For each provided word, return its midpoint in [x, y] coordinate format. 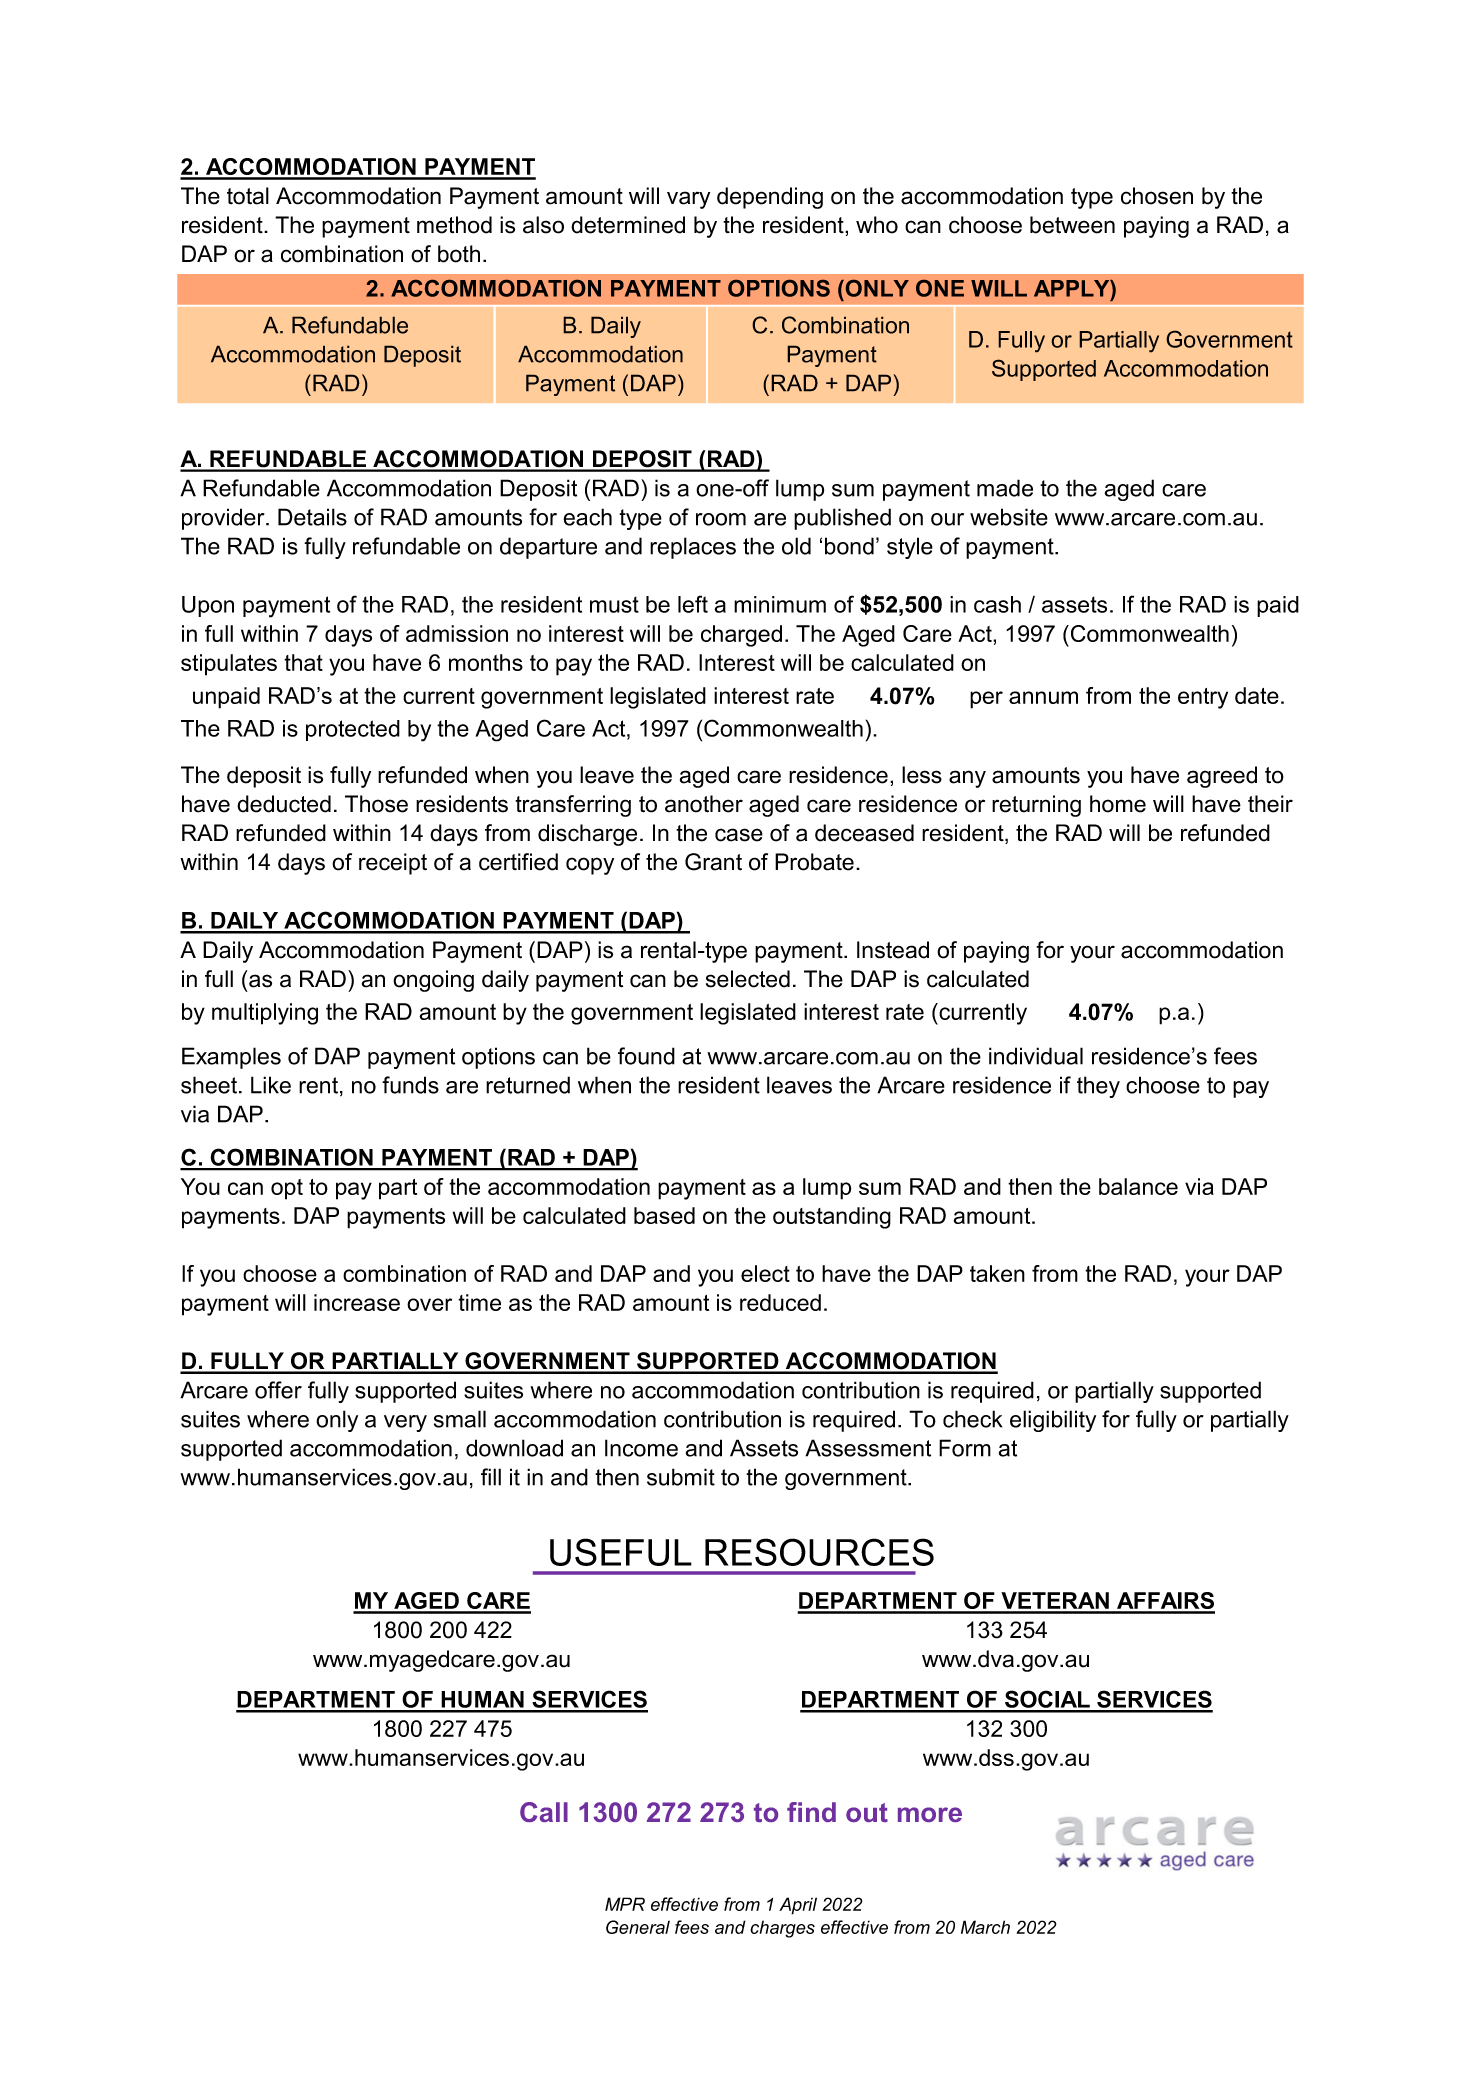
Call [544, 1812]
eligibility [1053, 1421]
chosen [1157, 196]
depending [770, 198]
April [798, 1906]
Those [376, 804]
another [704, 804]
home [1118, 804]
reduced [780, 1302]
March [985, 1927]
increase [357, 1302]
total [248, 196]
